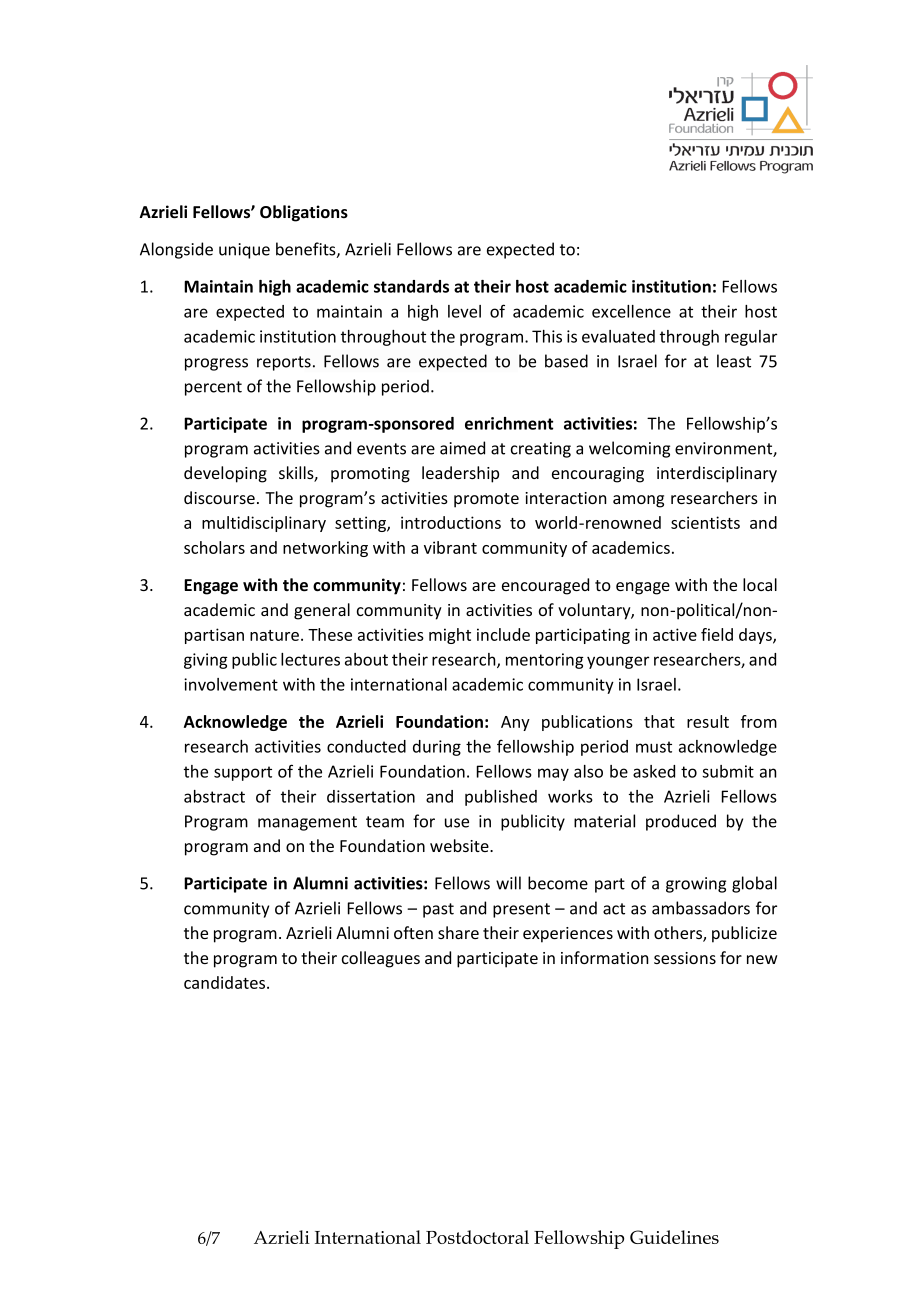 This screenshot has width=924, height=1308. Describe the element at coordinates (708, 721) in the screenshot. I see `result` at that location.
